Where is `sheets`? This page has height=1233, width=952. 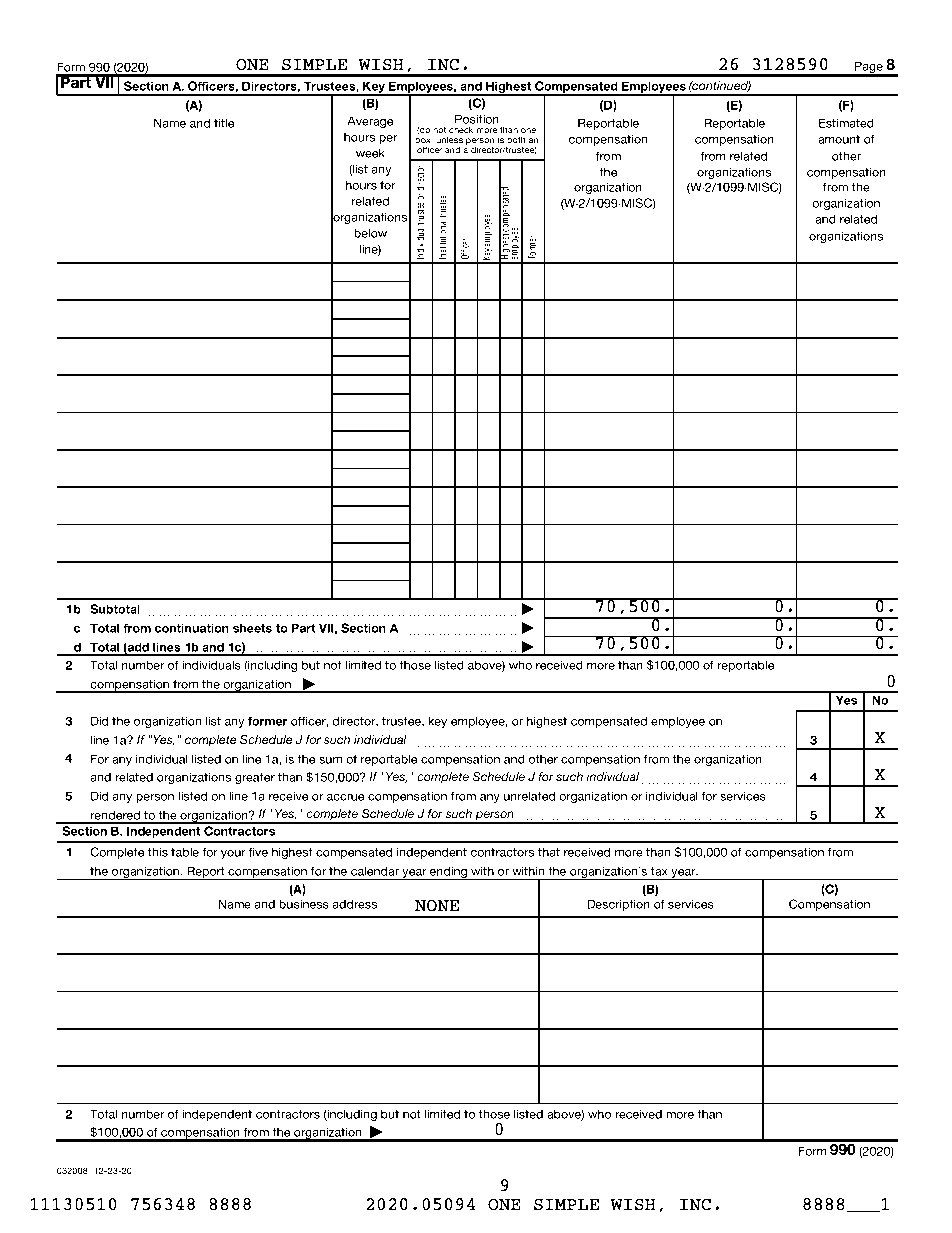 sheets is located at coordinates (252, 628).
